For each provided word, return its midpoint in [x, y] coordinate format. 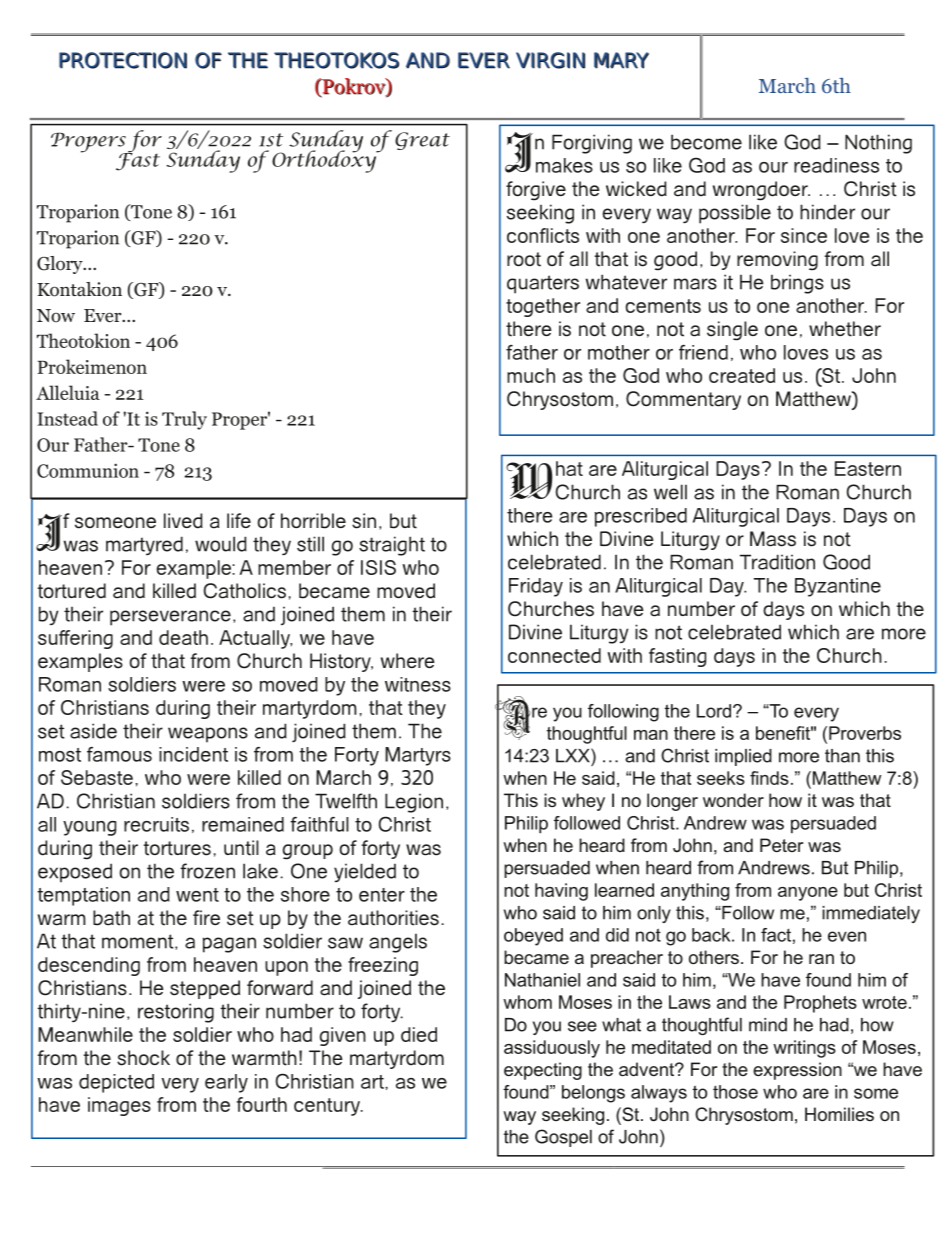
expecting [543, 1071]
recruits [156, 824]
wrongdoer [761, 191]
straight [392, 546]
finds [769, 778]
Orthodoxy [325, 160]
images [119, 1106]
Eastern [868, 468]
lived [183, 521]
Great [422, 141]
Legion [414, 803]
